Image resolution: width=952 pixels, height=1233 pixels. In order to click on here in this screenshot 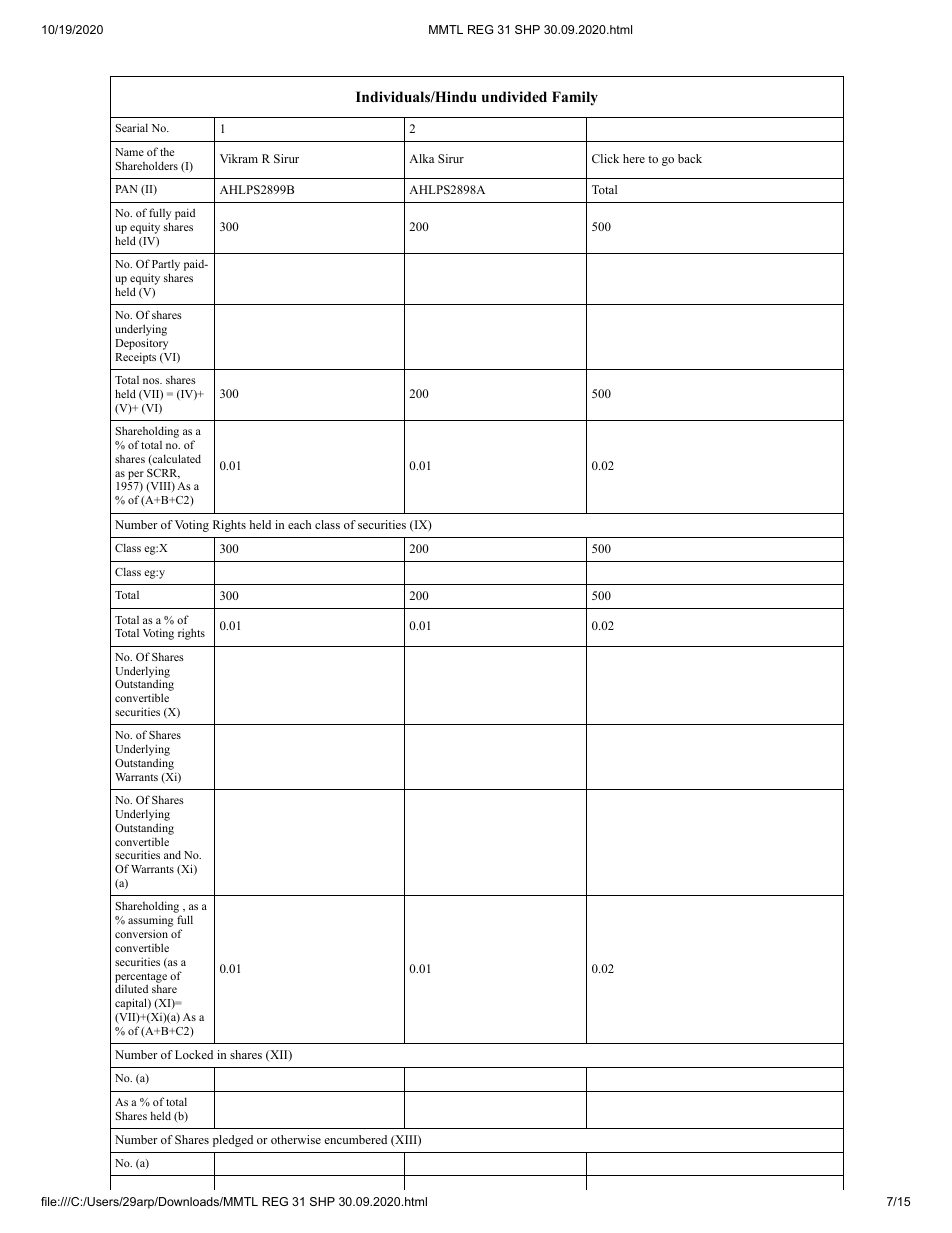, I will do `click(634, 158)`.
